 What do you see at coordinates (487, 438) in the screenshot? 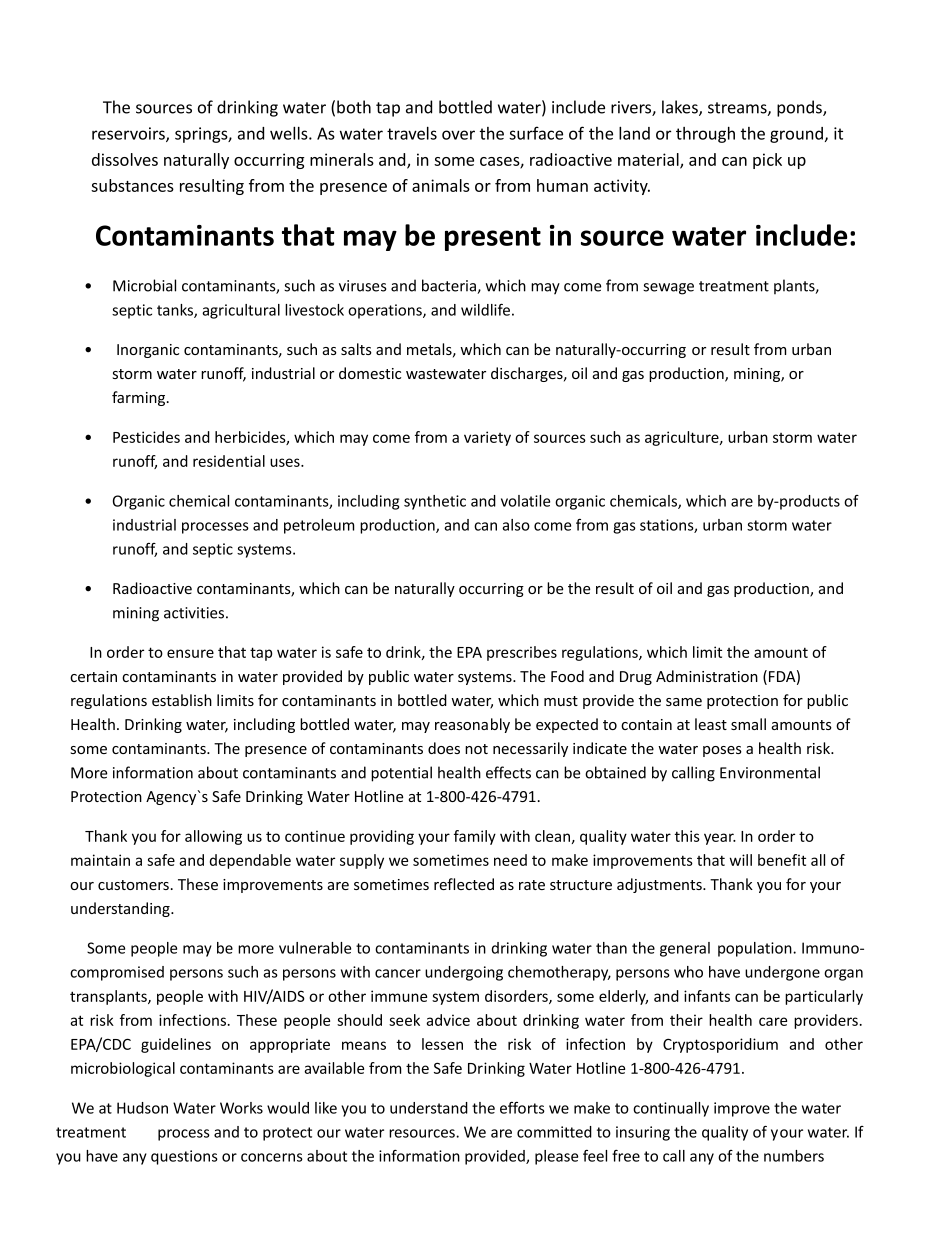
I see `variety` at bounding box center [487, 438].
